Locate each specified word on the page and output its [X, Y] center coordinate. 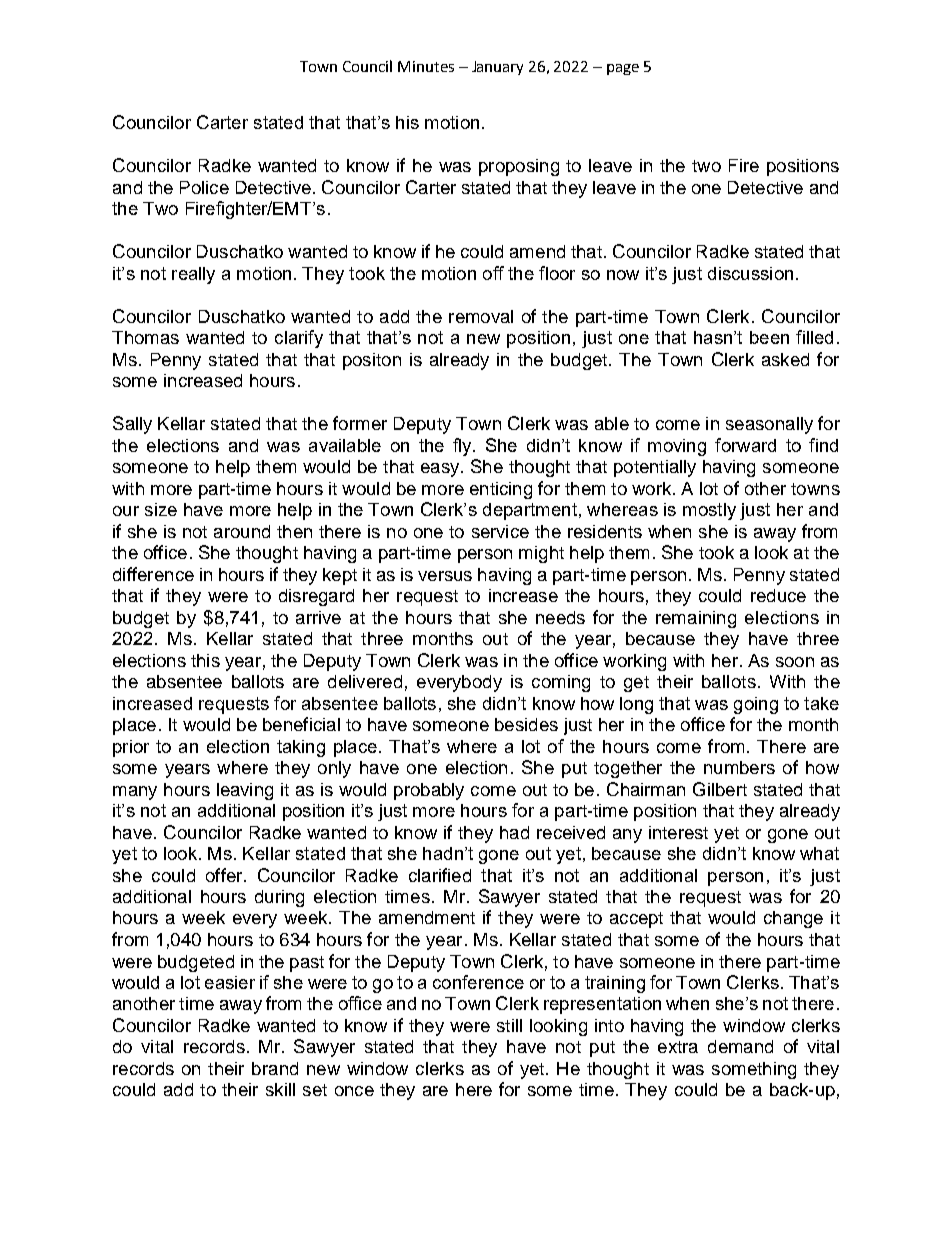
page [623, 69]
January [497, 68]
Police [204, 187]
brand [275, 1068]
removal [481, 316]
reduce [778, 595]
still [509, 1025]
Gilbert [720, 789]
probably [429, 791]
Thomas [145, 337]
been [769, 337]
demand [740, 1046]
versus [445, 576]
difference [153, 574]
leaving [245, 791]
